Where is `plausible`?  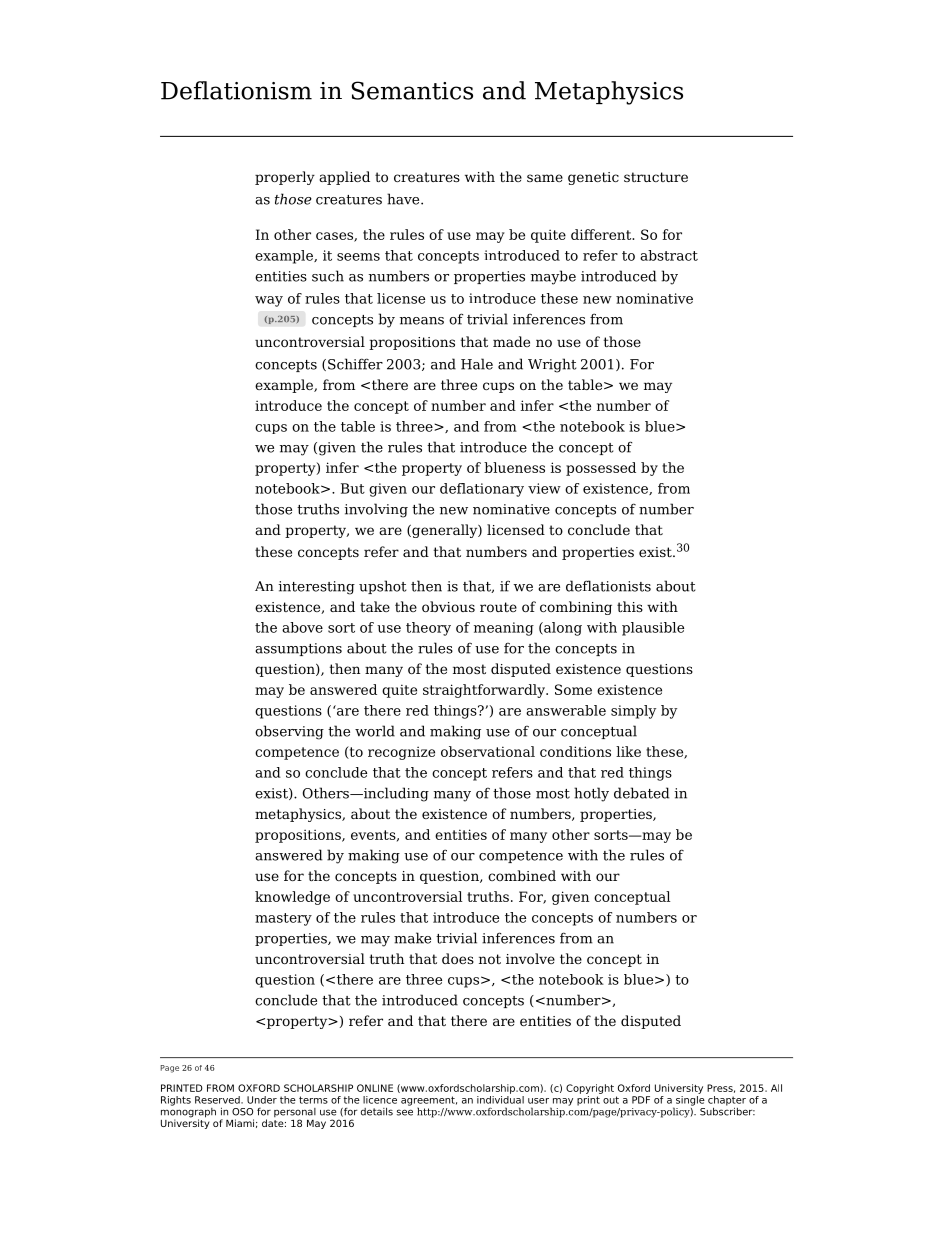 plausible is located at coordinates (653, 629).
